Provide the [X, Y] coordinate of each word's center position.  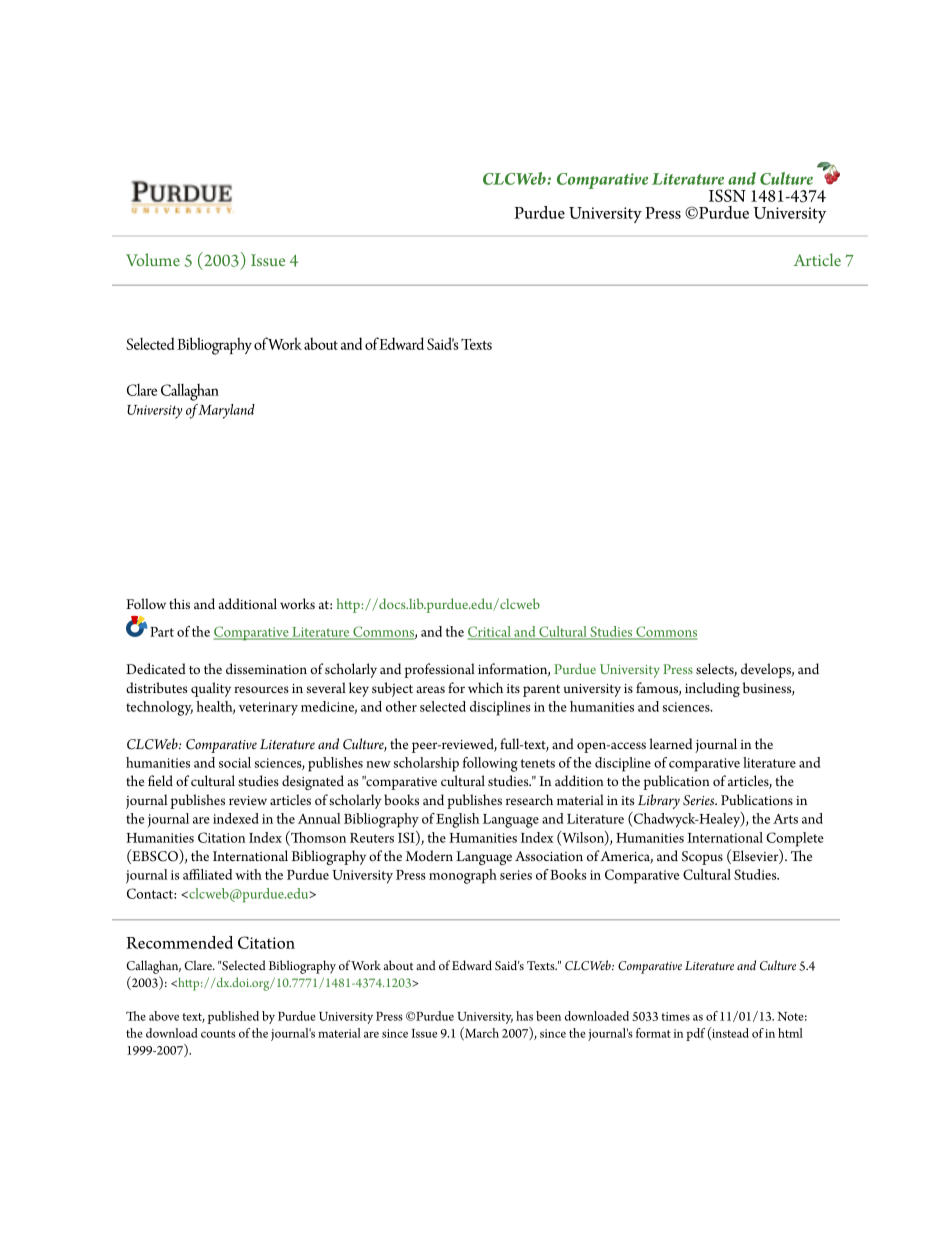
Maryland [226, 411]
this [179, 603]
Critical [490, 633]
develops [767, 670]
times [675, 1016]
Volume [153, 259]
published [233, 1017]
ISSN [727, 195]
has [524, 1016]
